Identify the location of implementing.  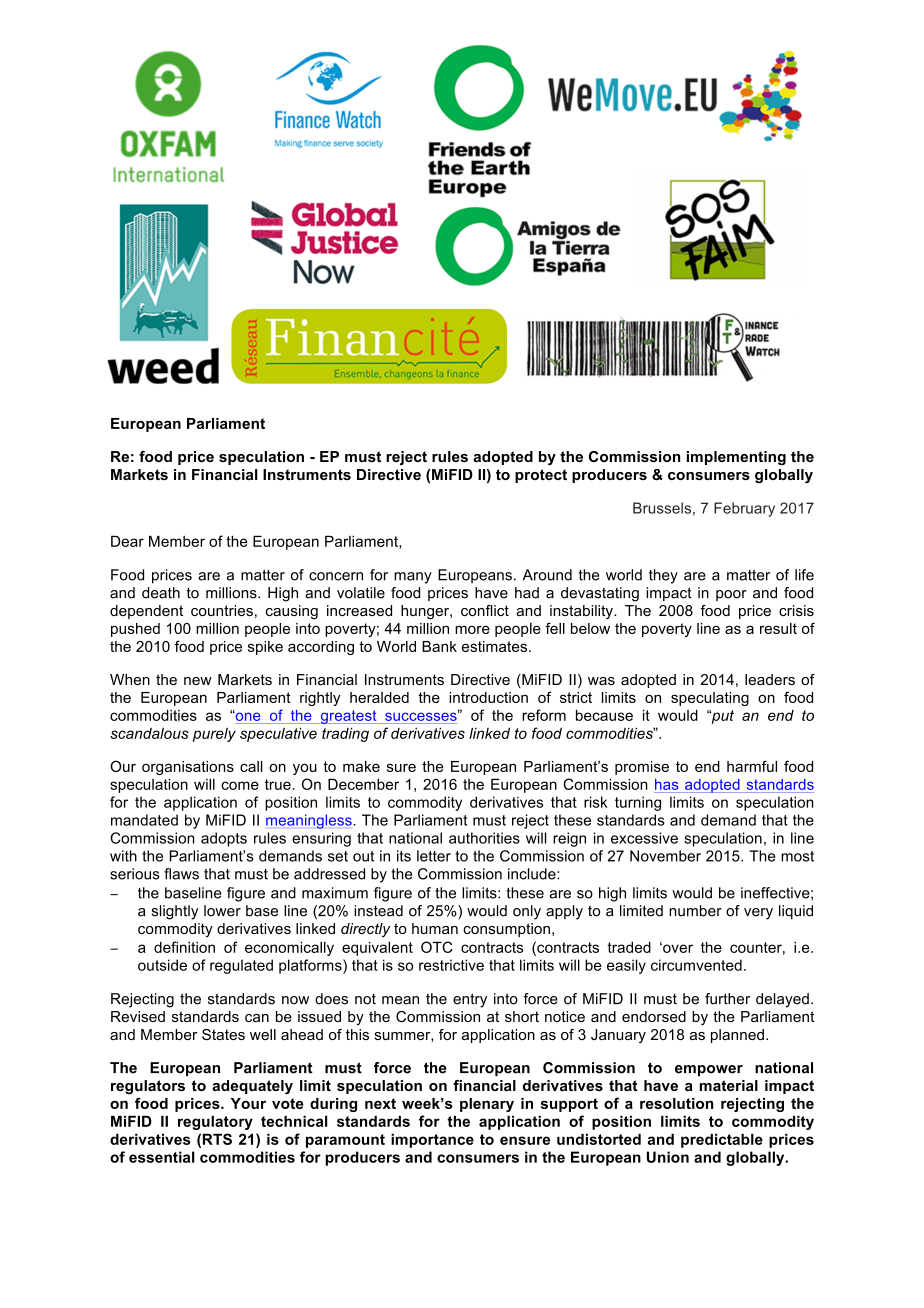
(736, 458).
